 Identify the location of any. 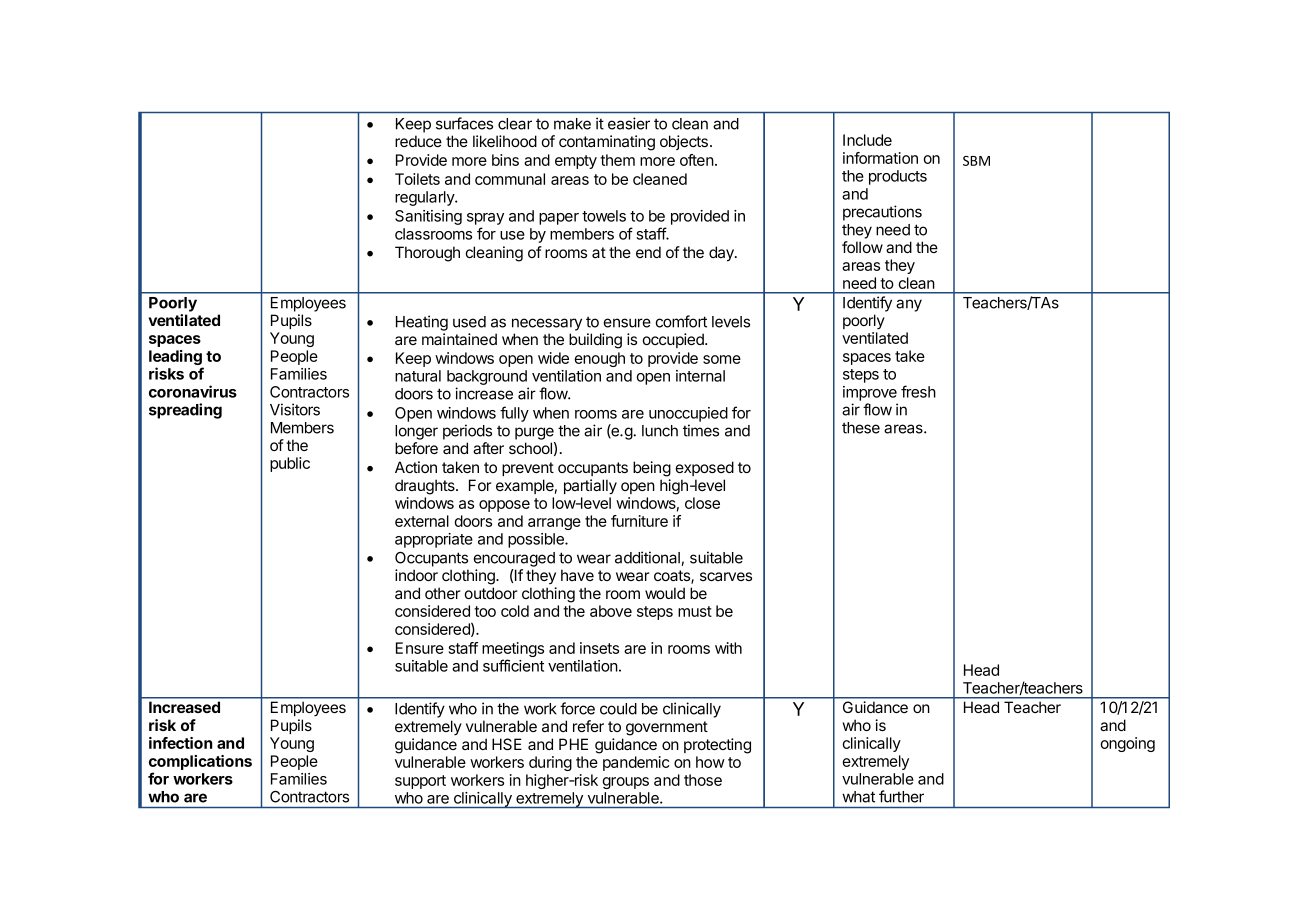
(909, 305).
